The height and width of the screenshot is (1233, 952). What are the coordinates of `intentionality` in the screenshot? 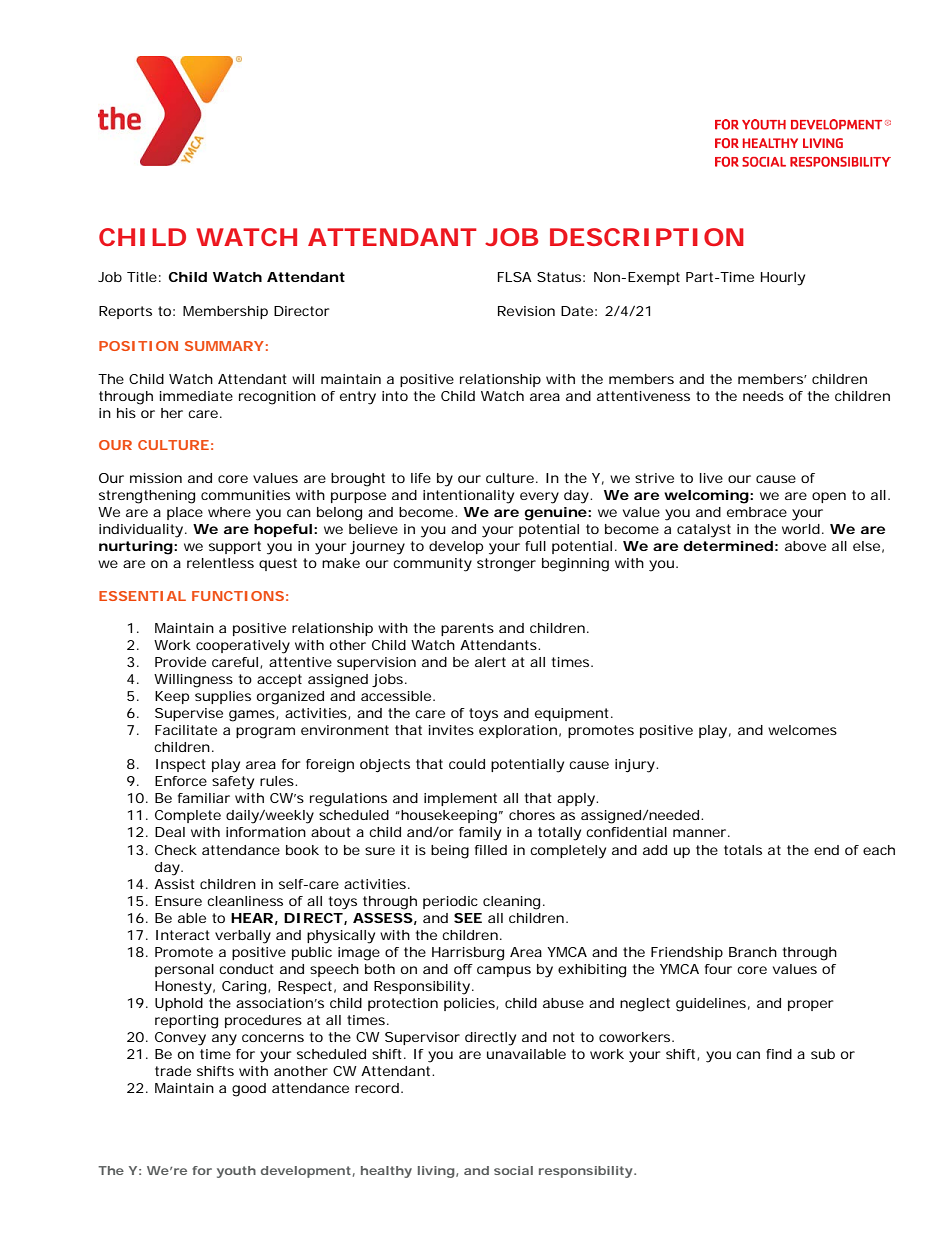 It's located at (468, 497).
